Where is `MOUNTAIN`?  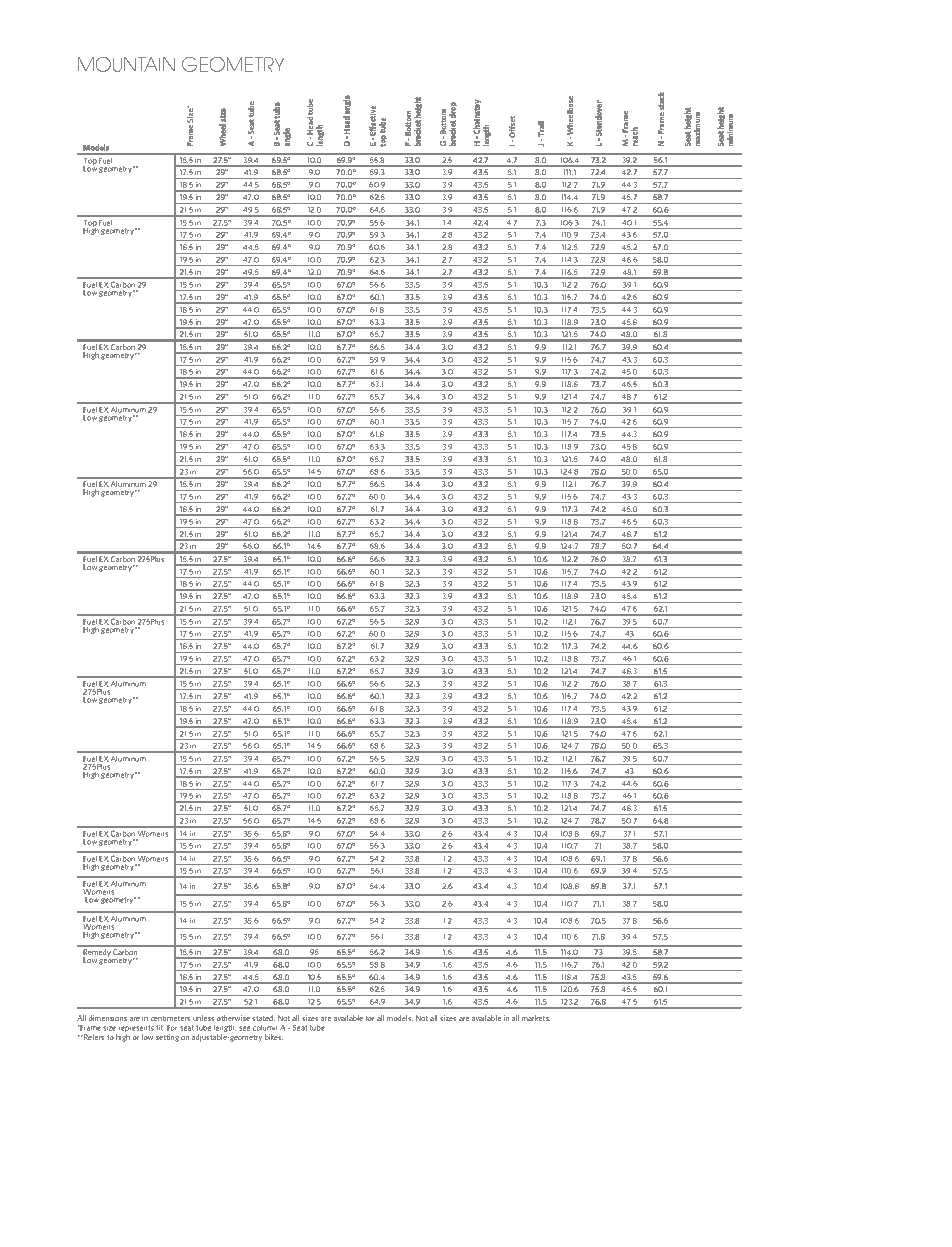 MOUNTAIN is located at coordinates (126, 64).
